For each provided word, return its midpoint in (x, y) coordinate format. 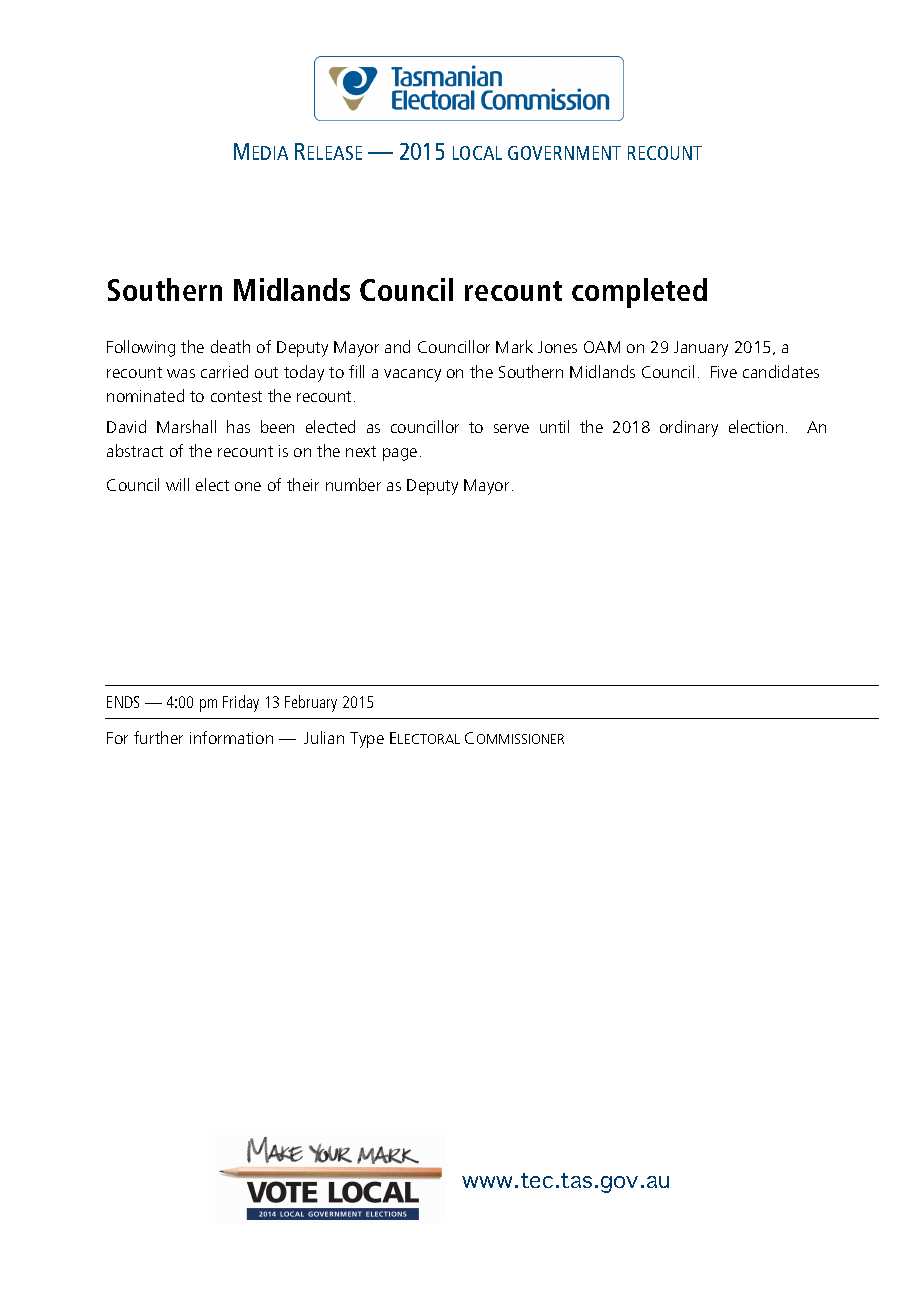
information (231, 737)
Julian (324, 737)
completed (639, 293)
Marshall (186, 426)
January (701, 349)
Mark (514, 346)
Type (367, 740)
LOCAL (477, 153)
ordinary (689, 428)
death (230, 346)
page (400, 454)
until (554, 426)
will (177, 484)
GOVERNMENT (564, 153)
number (353, 484)
